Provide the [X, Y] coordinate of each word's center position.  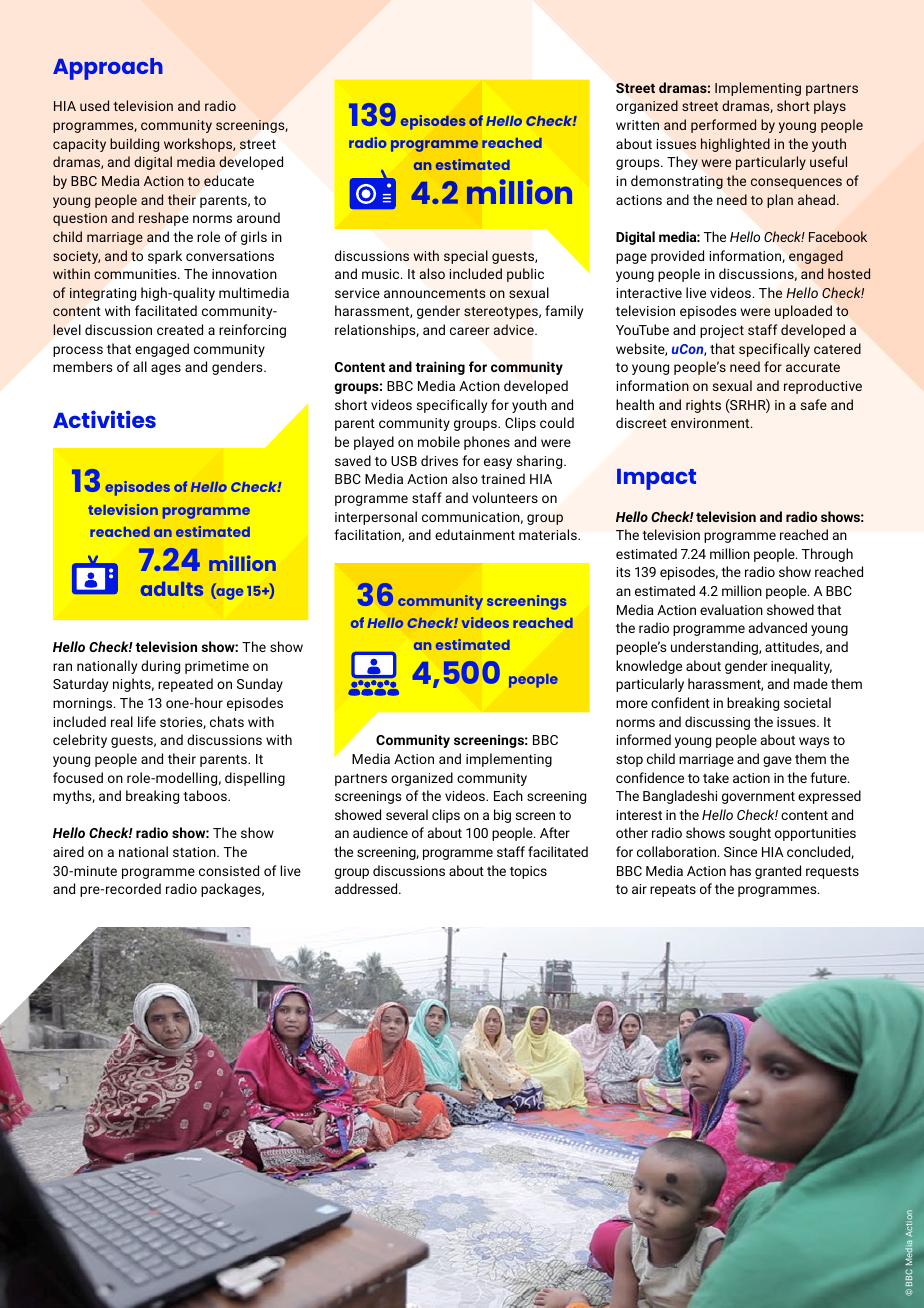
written [637, 125]
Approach [108, 69]
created [180, 329]
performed [723, 126]
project [722, 331]
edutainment [475, 534]
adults [172, 589]
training [440, 368]
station [195, 852]
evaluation [731, 609]
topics [528, 872]
